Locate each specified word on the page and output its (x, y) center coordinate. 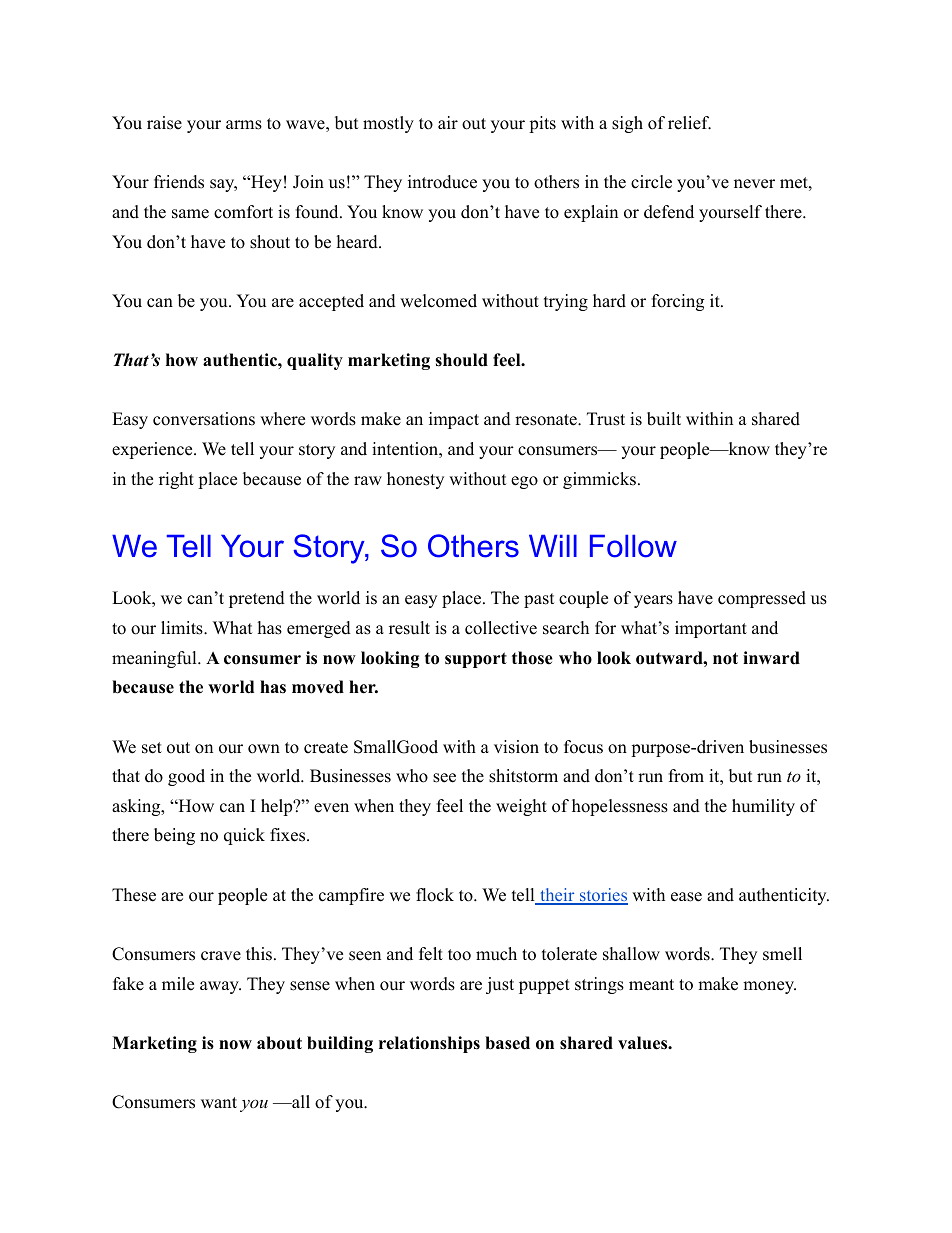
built (664, 419)
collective (501, 628)
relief (689, 123)
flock (435, 895)
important (711, 629)
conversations (204, 419)
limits (183, 628)
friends (179, 182)
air (448, 122)
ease (686, 897)
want (219, 1102)
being (174, 836)
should (461, 360)
